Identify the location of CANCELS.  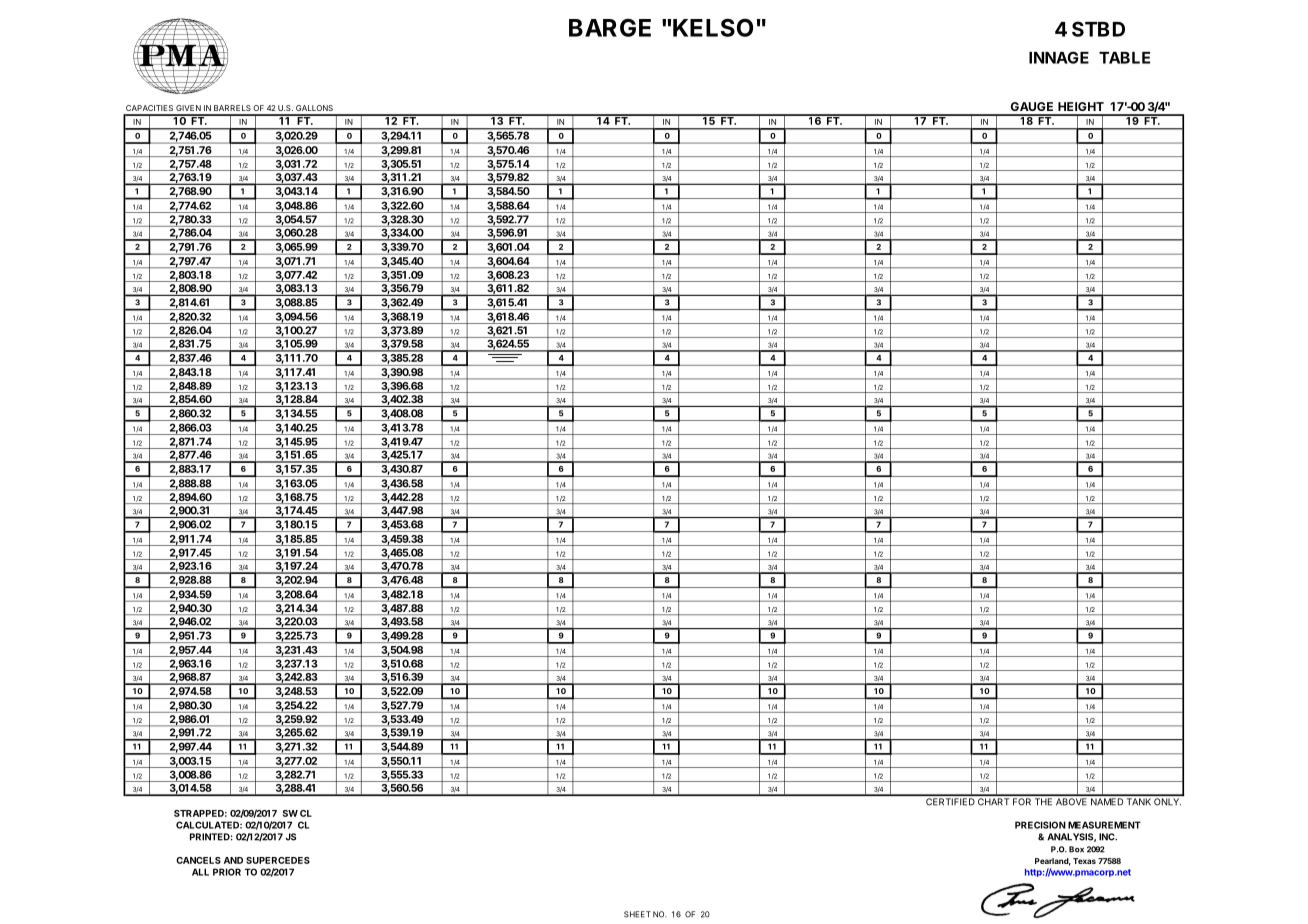
(198, 860).
